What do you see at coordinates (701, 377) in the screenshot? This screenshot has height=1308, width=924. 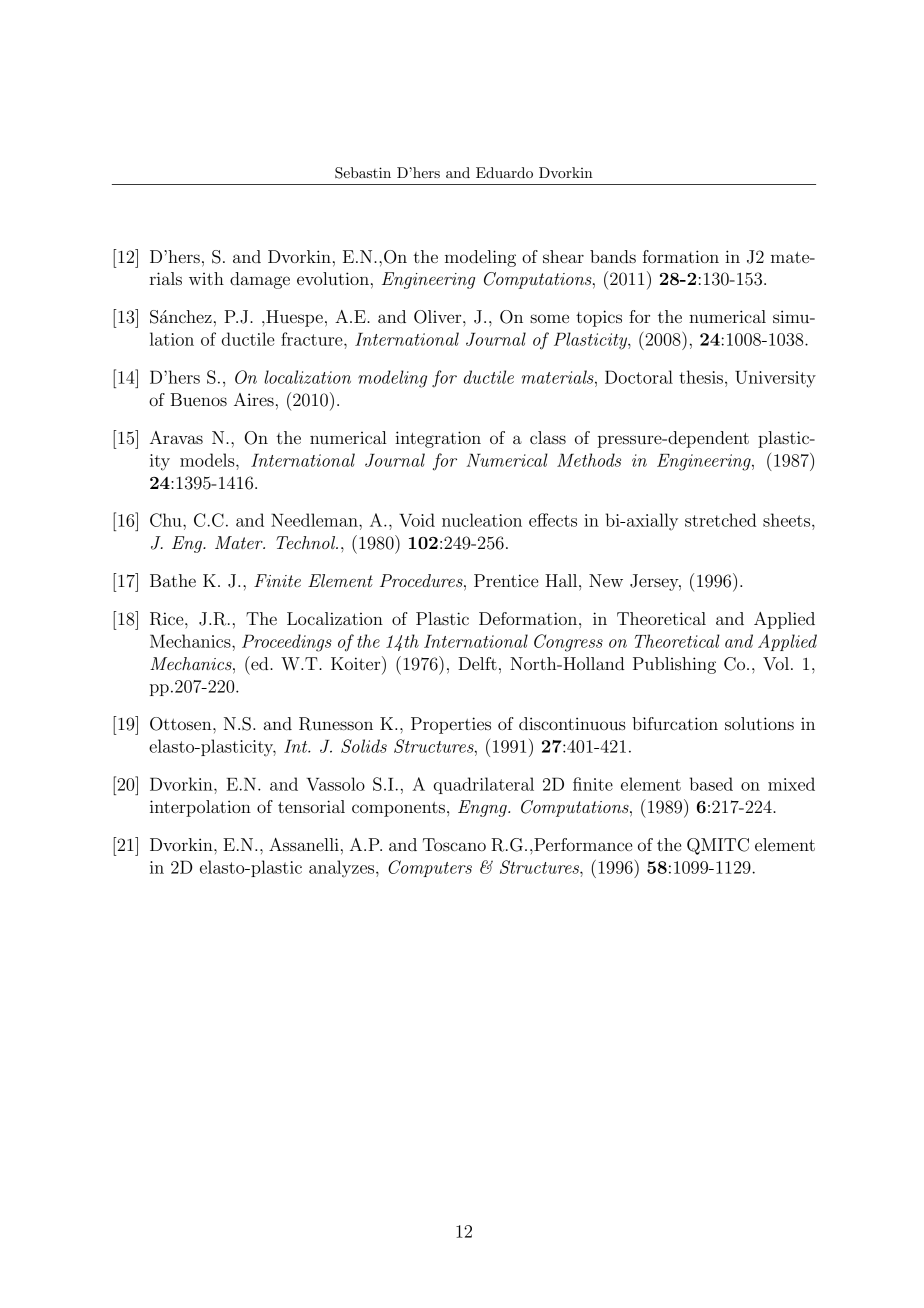 I see `thesis` at bounding box center [701, 377].
